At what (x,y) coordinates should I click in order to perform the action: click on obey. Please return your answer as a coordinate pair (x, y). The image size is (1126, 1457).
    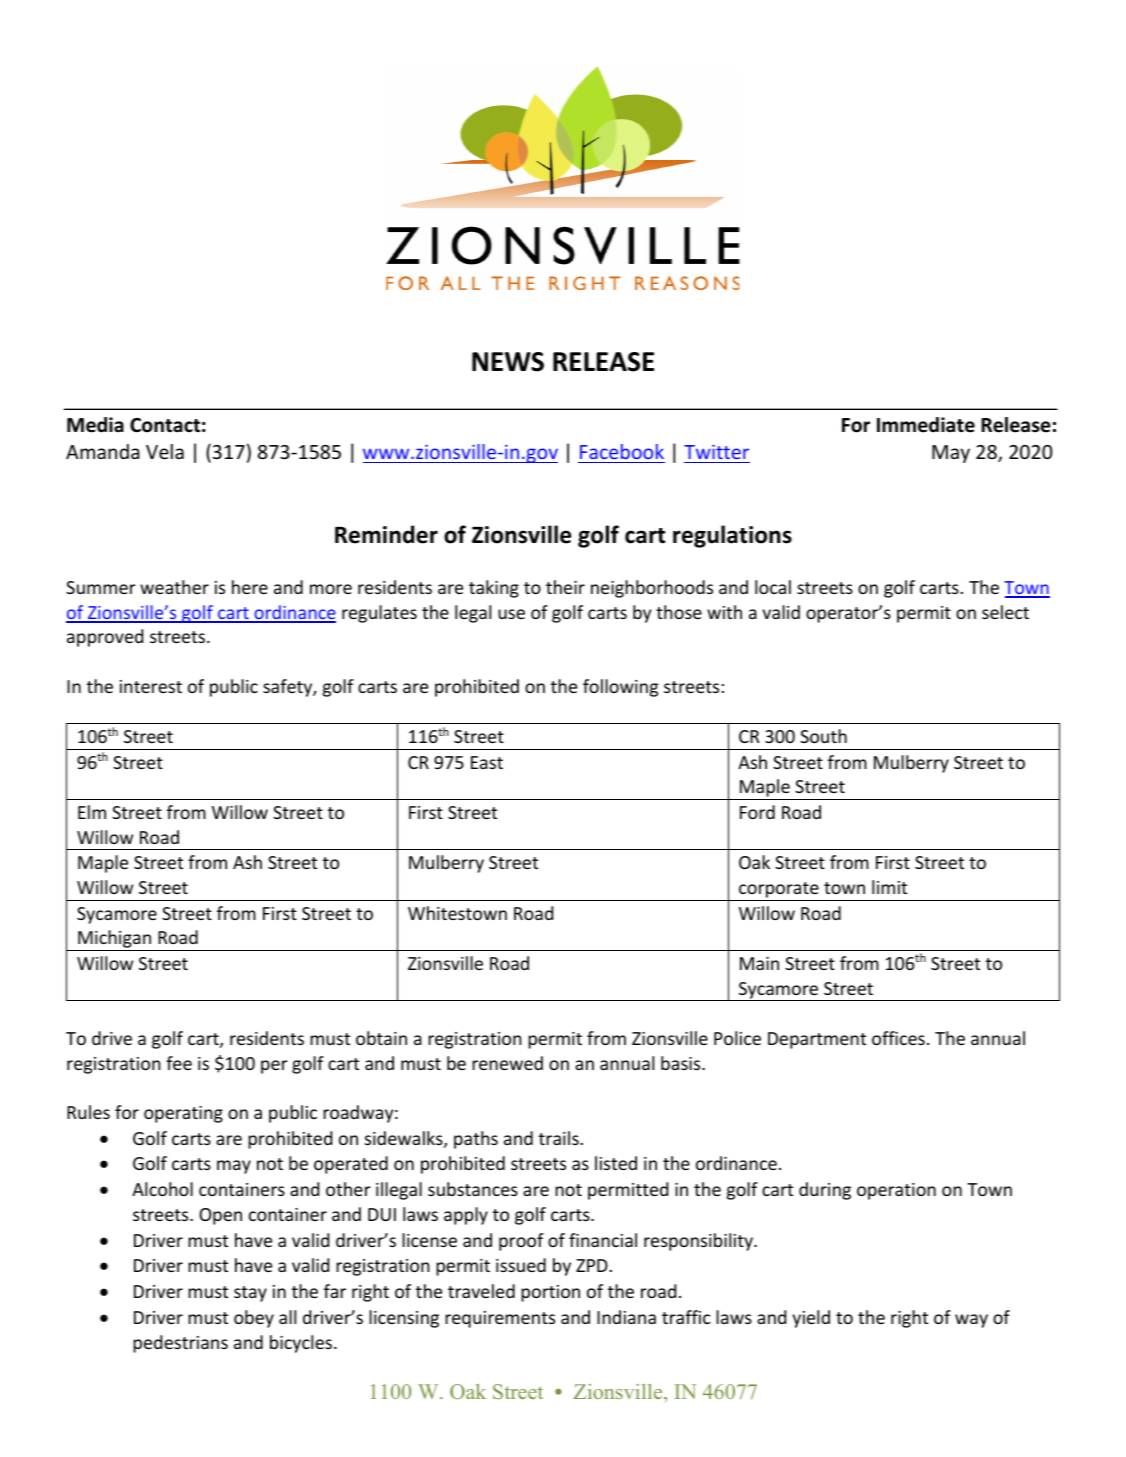
    Looking at the image, I should click on (254, 1319).
